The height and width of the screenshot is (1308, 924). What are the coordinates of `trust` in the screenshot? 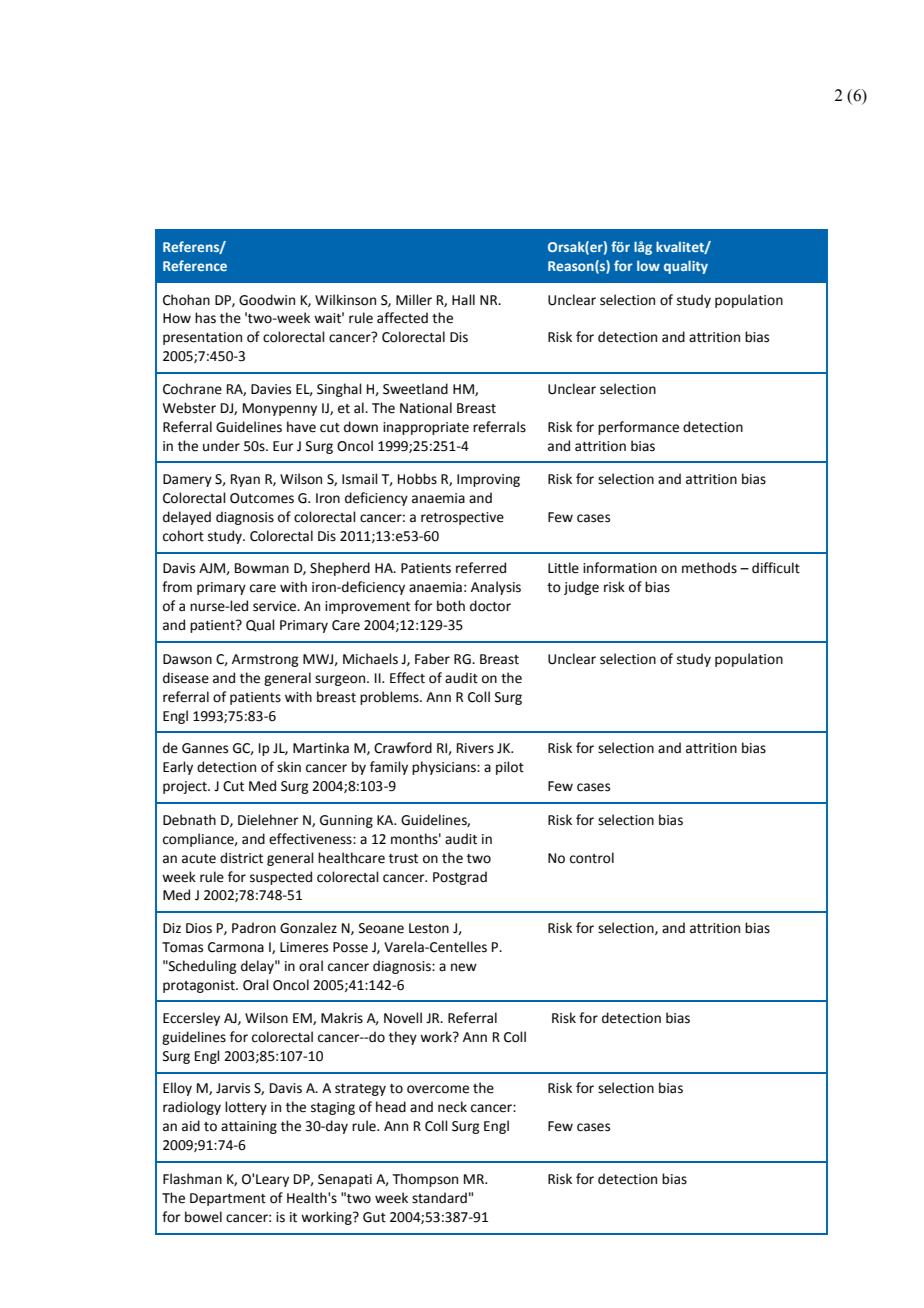 It's located at (403, 859).
